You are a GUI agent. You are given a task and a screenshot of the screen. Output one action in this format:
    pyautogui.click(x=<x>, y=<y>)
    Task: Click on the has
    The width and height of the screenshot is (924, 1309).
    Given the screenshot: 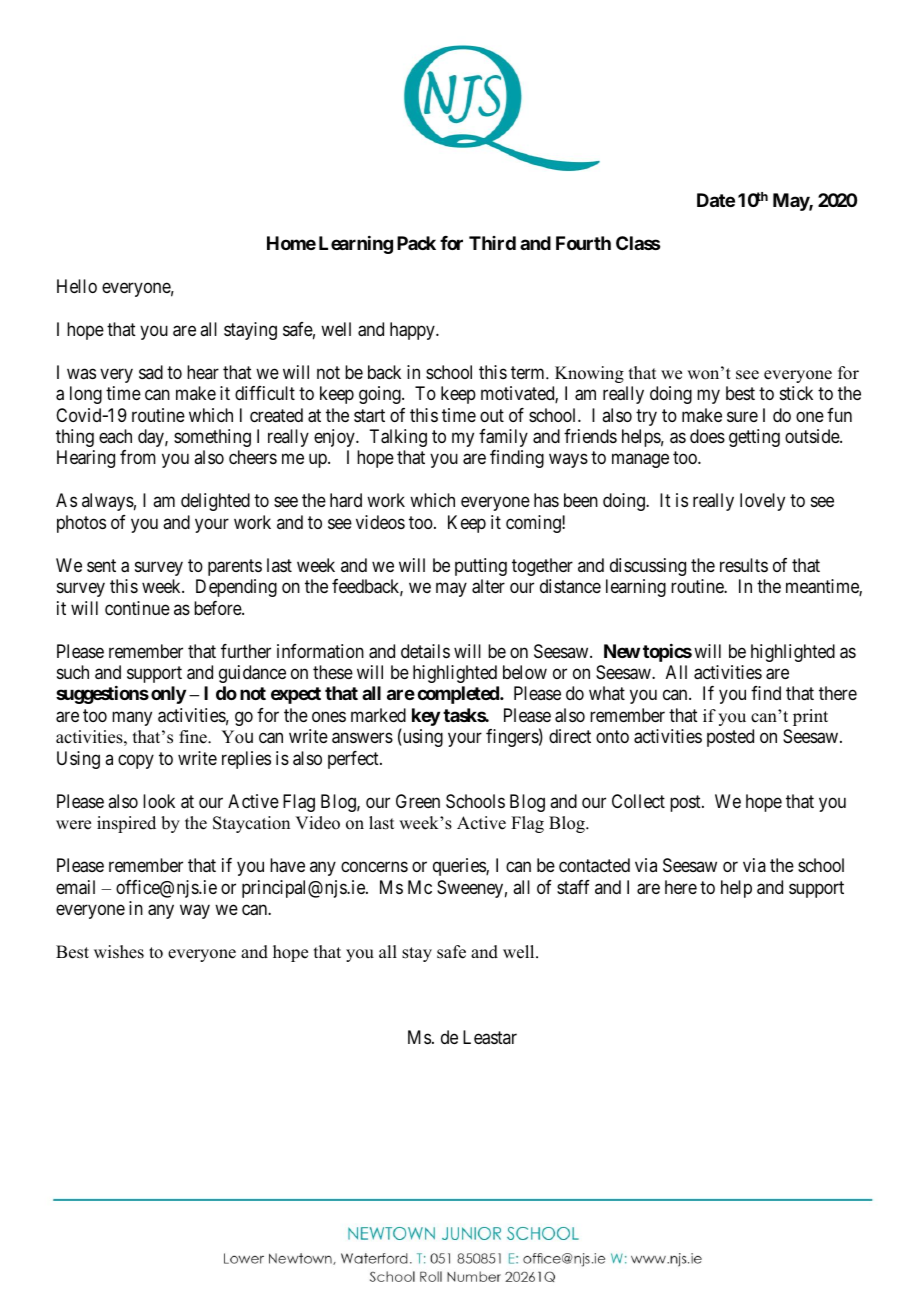 What is the action you would take?
    pyautogui.click(x=546, y=500)
